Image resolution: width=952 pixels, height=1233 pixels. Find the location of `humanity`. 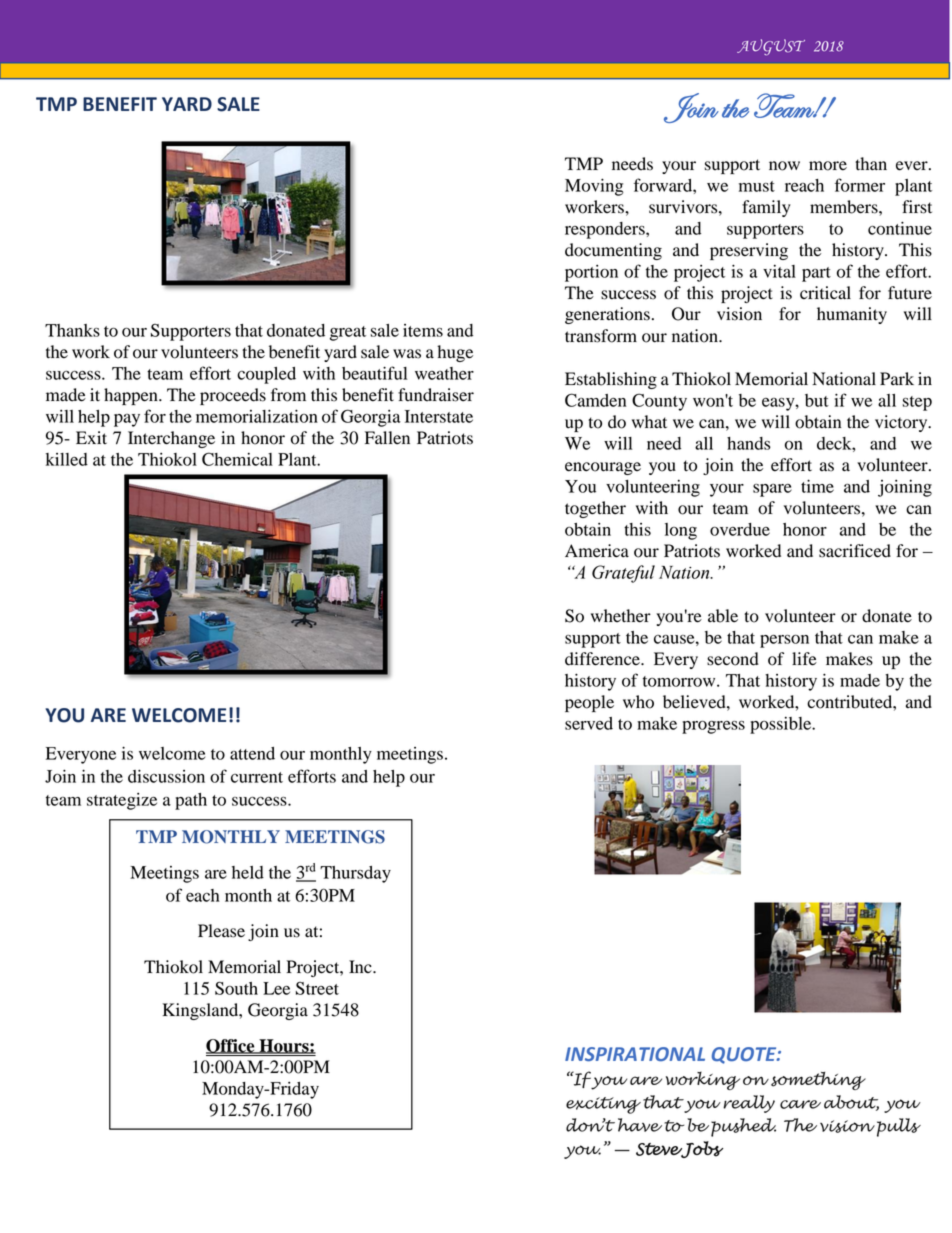

humanity is located at coordinates (852, 315).
